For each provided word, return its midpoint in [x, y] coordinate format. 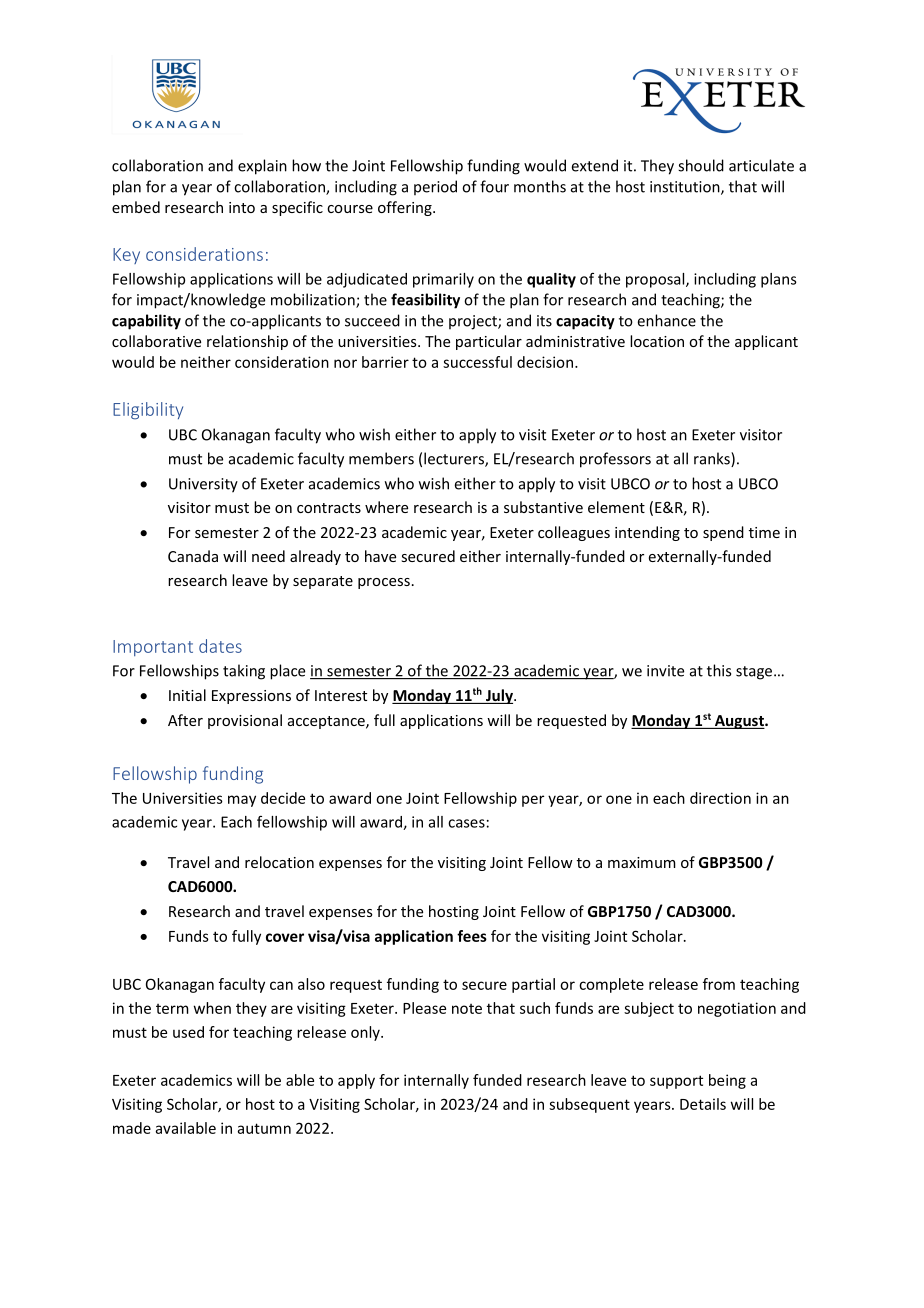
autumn [264, 1128]
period [435, 187]
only [366, 1033]
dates [220, 646]
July [499, 696]
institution [686, 188]
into [242, 207]
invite [665, 671]
